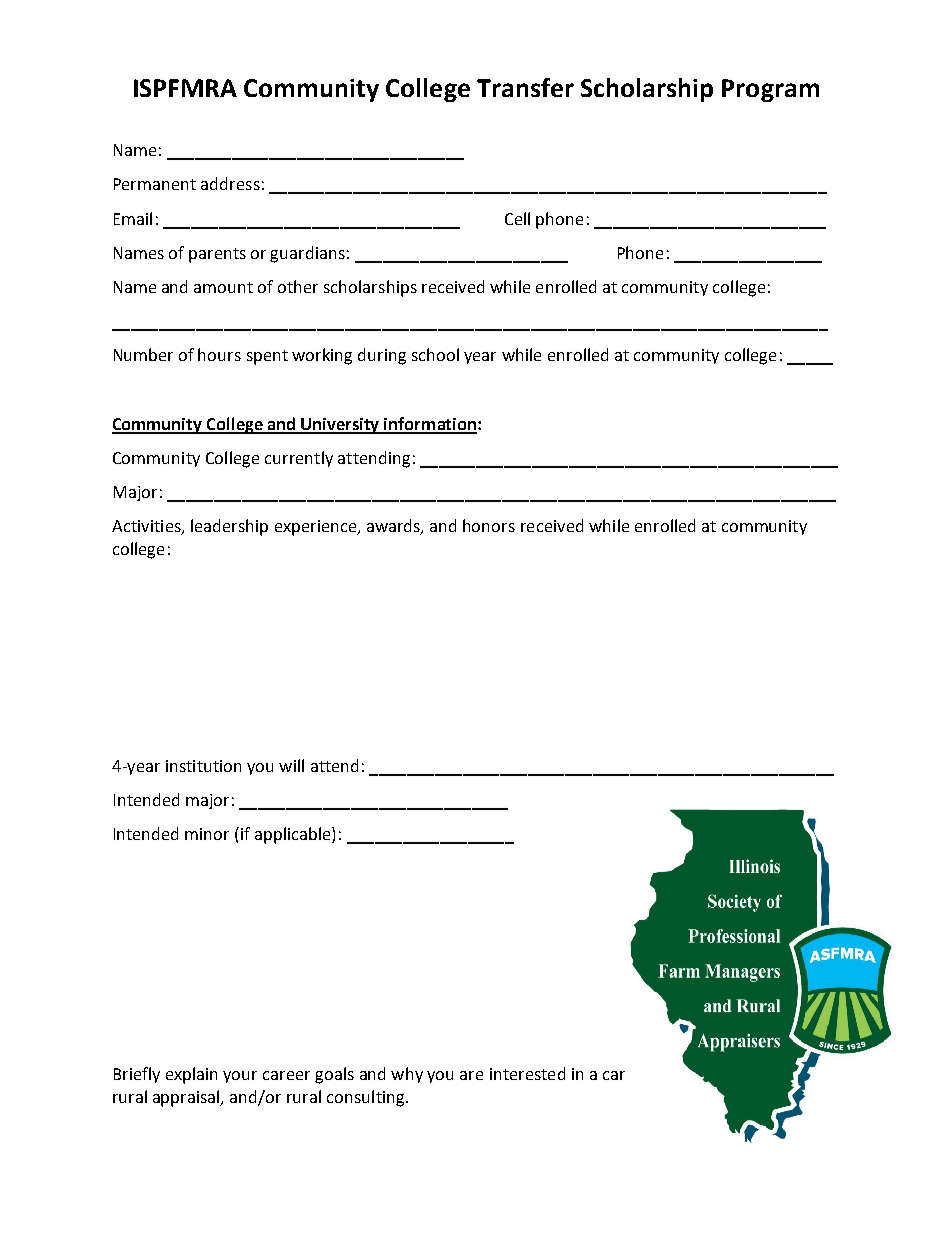 The height and width of the screenshot is (1233, 952). I want to click on will, so click(291, 765).
